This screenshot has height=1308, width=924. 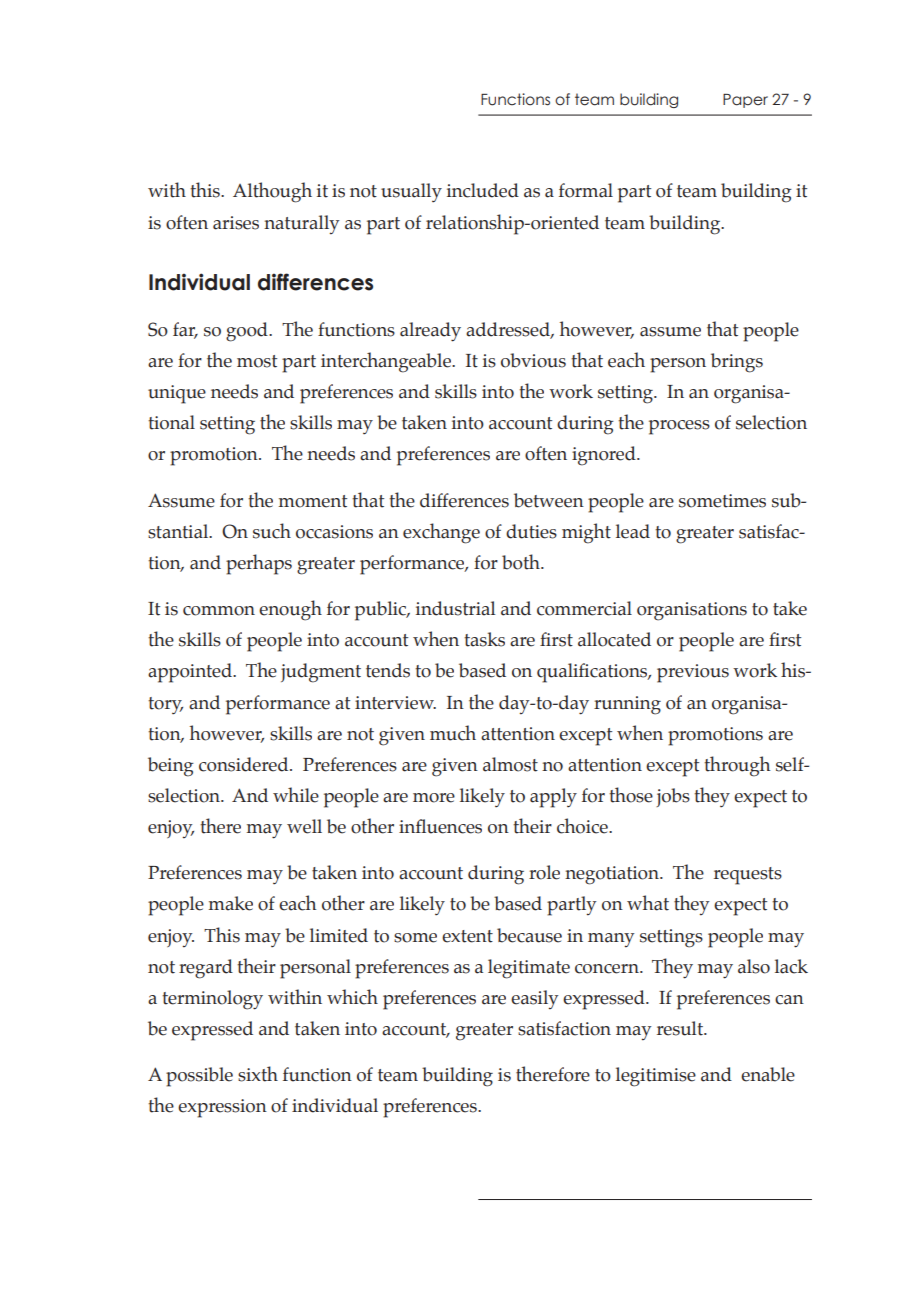 I want to click on easily, so click(x=534, y=999).
